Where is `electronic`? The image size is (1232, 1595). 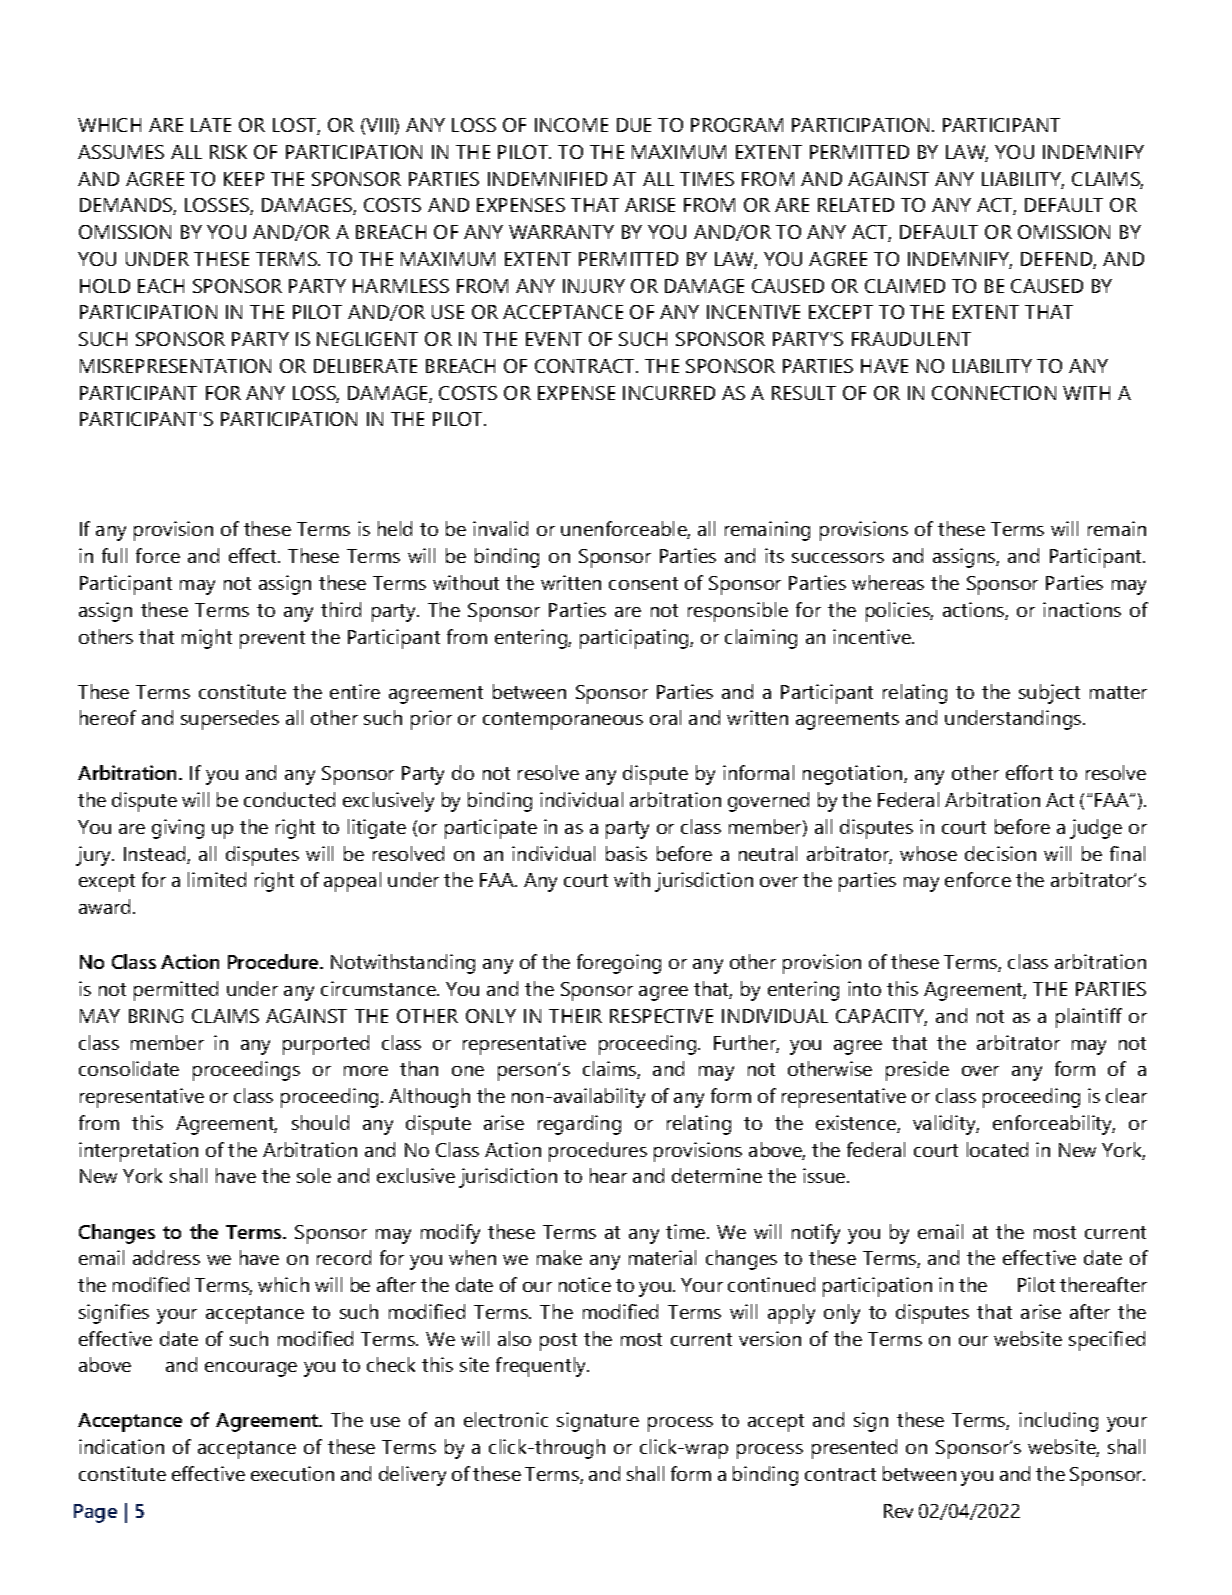 electronic is located at coordinates (506, 1419).
